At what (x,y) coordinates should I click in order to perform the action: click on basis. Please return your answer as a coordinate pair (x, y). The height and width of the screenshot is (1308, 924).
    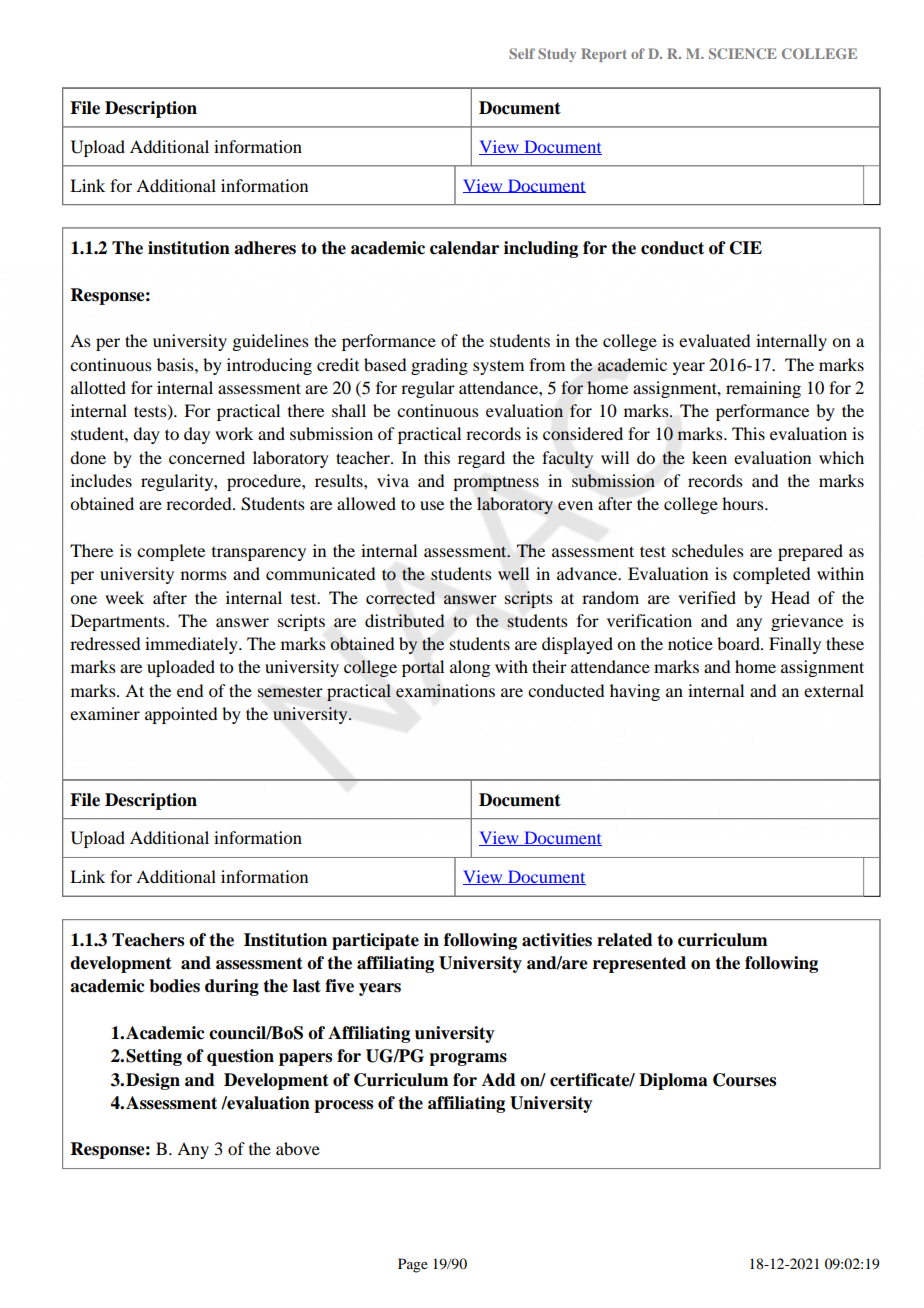
    Looking at the image, I should click on (176, 364).
